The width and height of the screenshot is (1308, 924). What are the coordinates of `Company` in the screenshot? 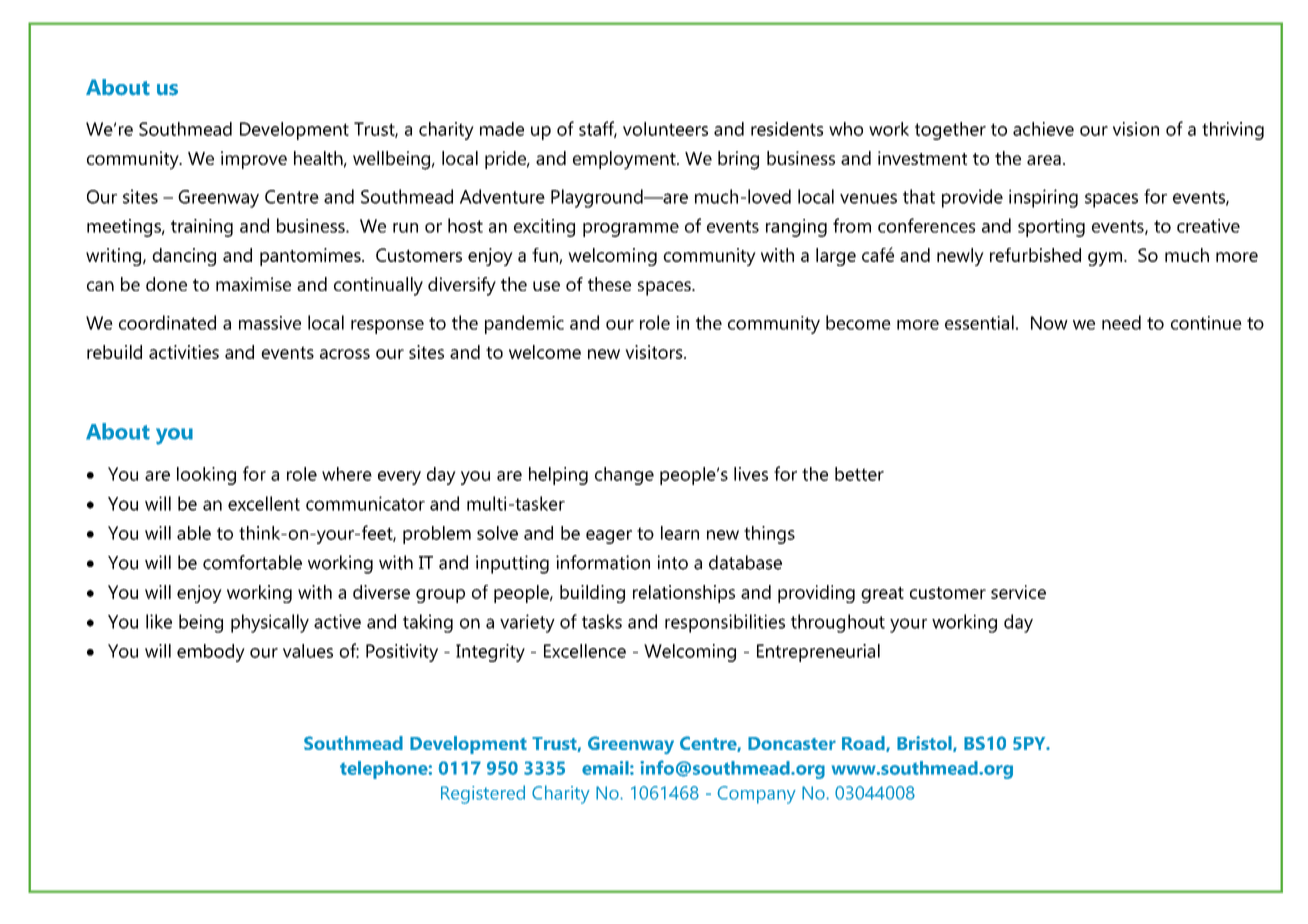 It's located at (756, 795).
